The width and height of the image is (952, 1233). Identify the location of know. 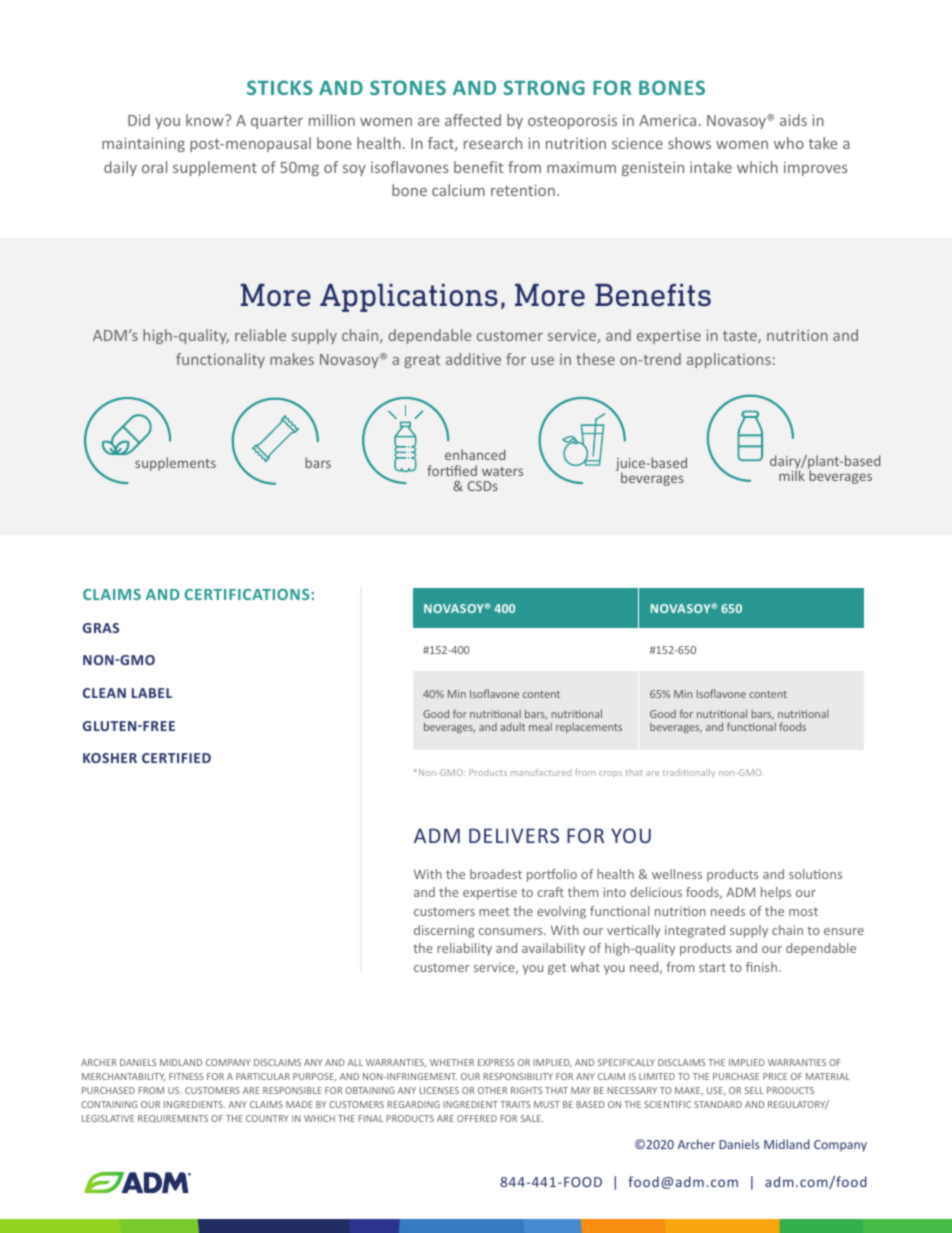
(206, 120).
